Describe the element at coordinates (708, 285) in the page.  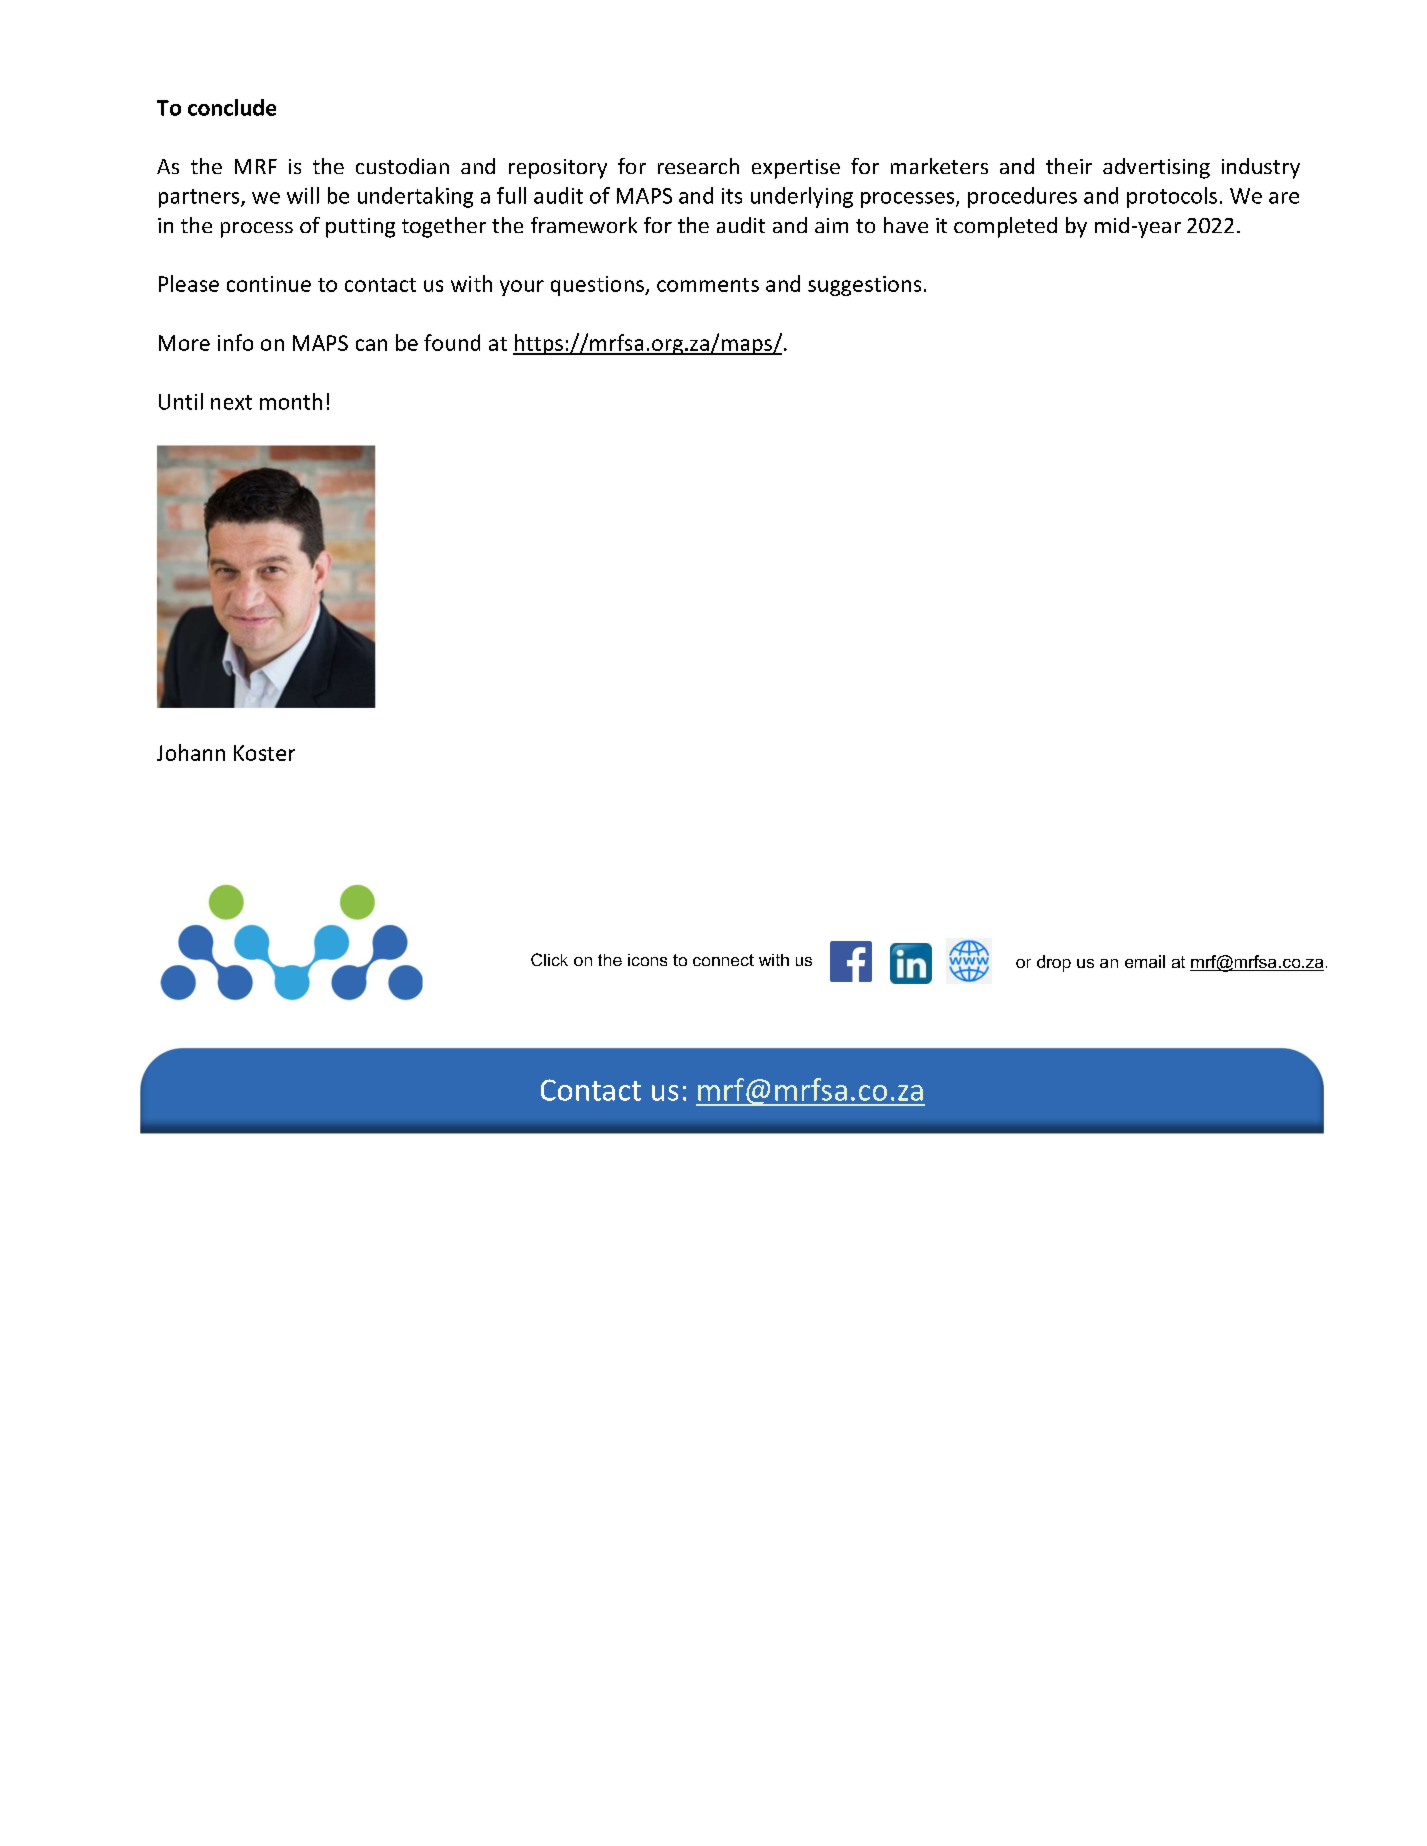
I see `comments` at that location.
